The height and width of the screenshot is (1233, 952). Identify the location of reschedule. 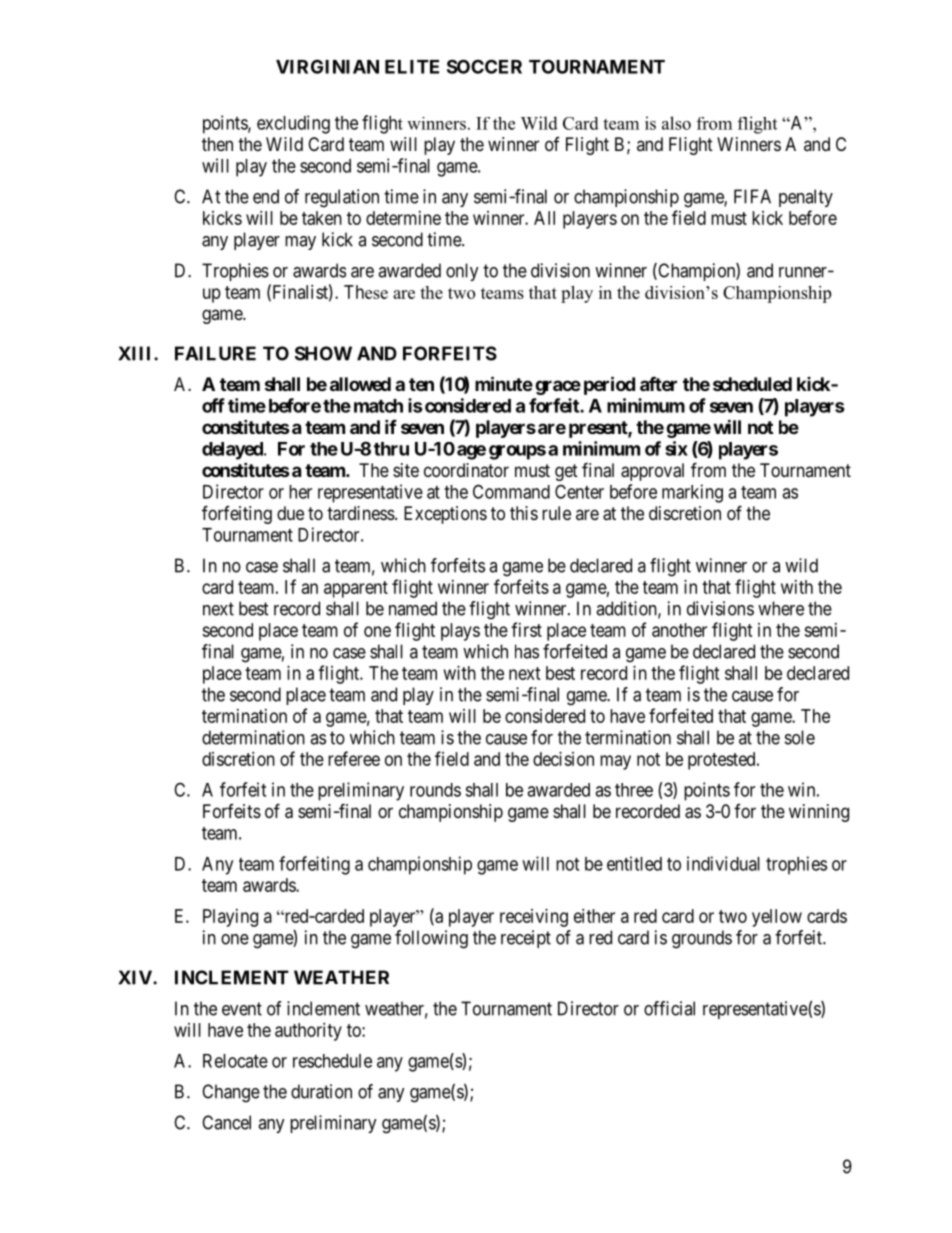
(332, 1061).
